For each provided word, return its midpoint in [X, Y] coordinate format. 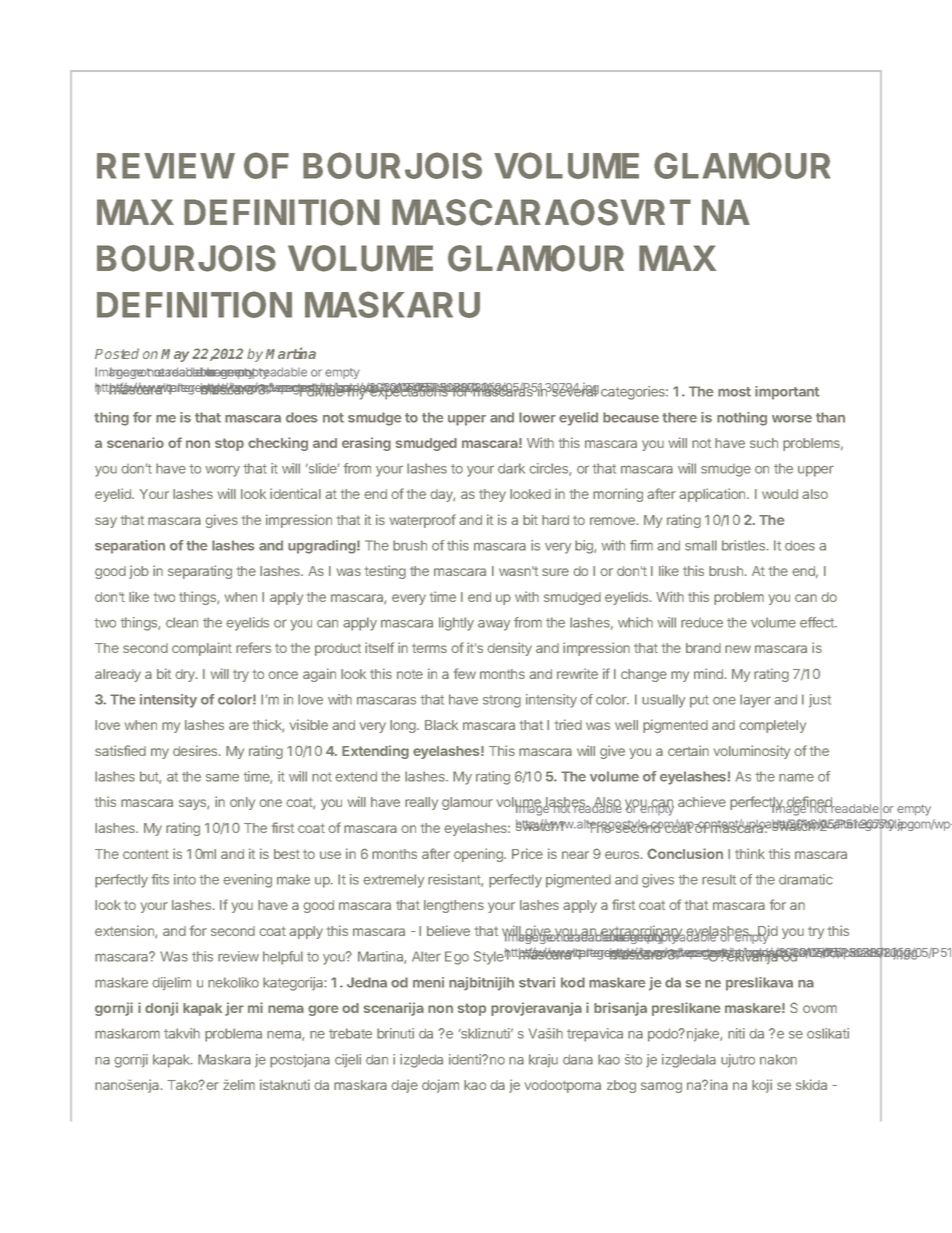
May [175, 355]
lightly [456, 624]
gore [323, 1010]
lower [537, 417]
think [750, 853]
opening [479, 855]
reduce [702, 623]
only [242, 803]
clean [182, 622]
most [734, 392]
